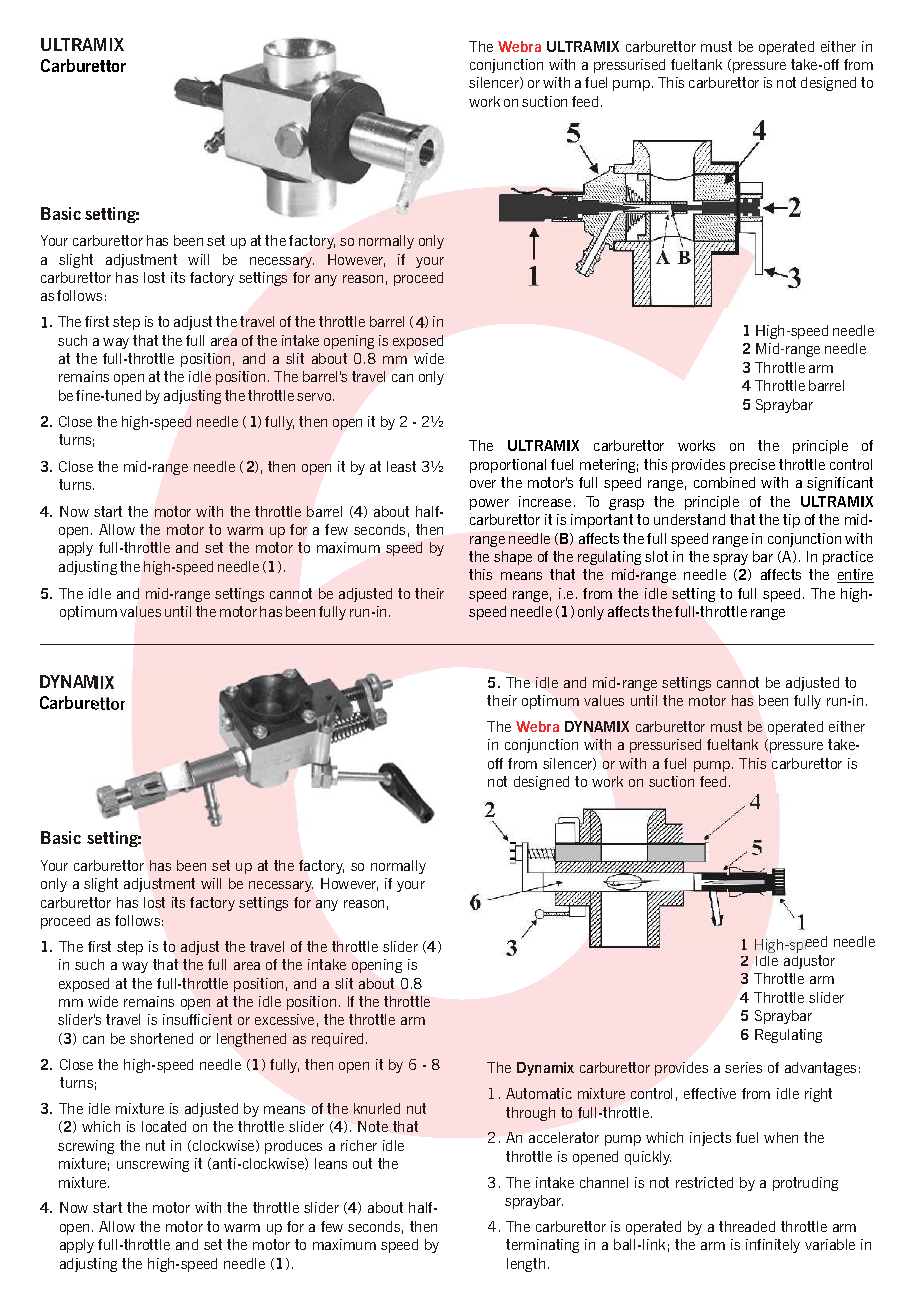 Image resolution: width=924 pixels, height=1308 pixels. What do you see at coordinates (284, 1019) in the page?
I see `excessive` at bounding box center [284, 1019].
